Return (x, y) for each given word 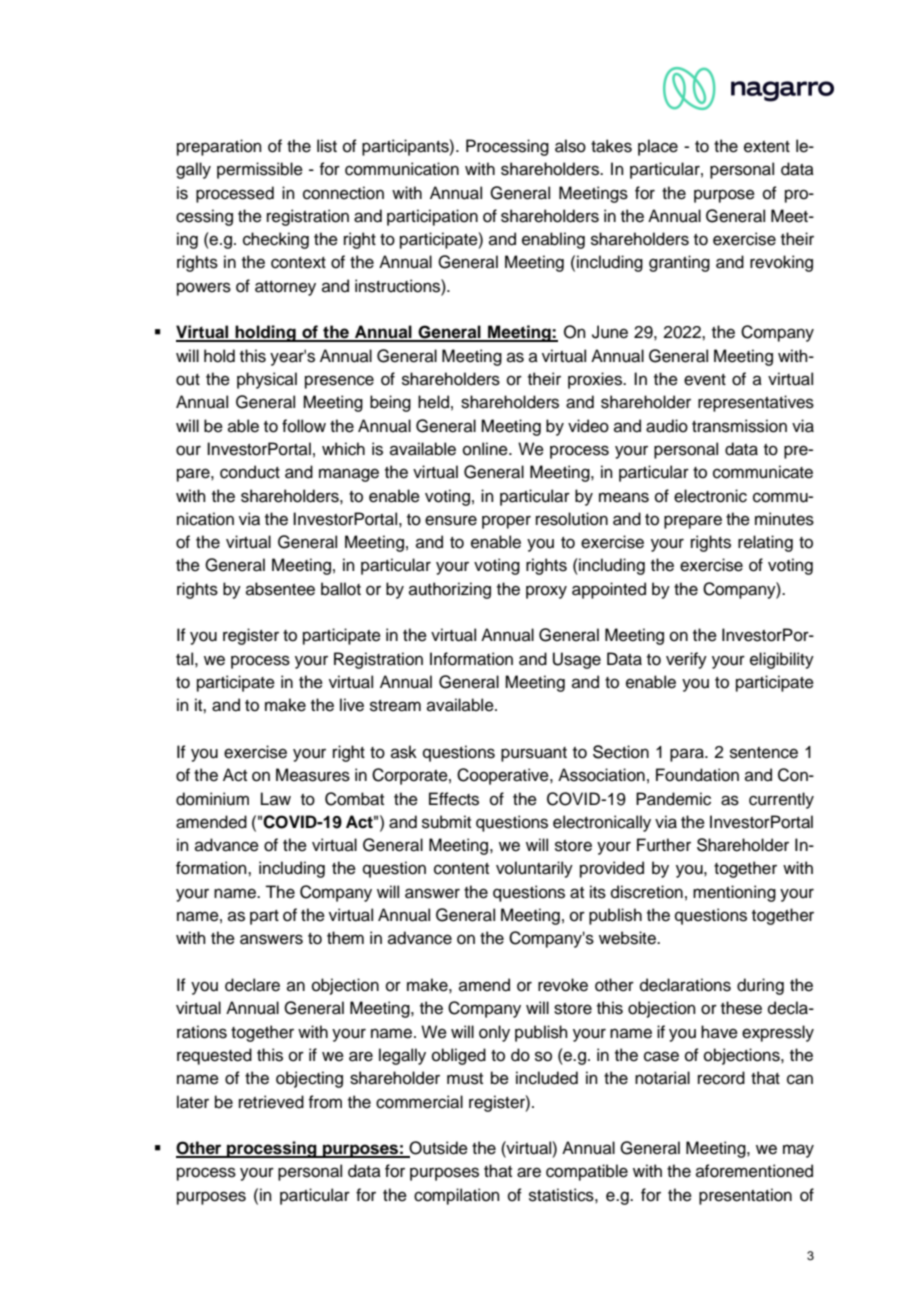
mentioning (734, 893)
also (570, 146)
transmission (739, 426)
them (345, 938)
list (327, 146)
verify (686, 660)
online (486, 449)
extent (767, 147)
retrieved (271, 1102)
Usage (577, 660)
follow (304, 426)
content (461, 869)
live (352, 705)
